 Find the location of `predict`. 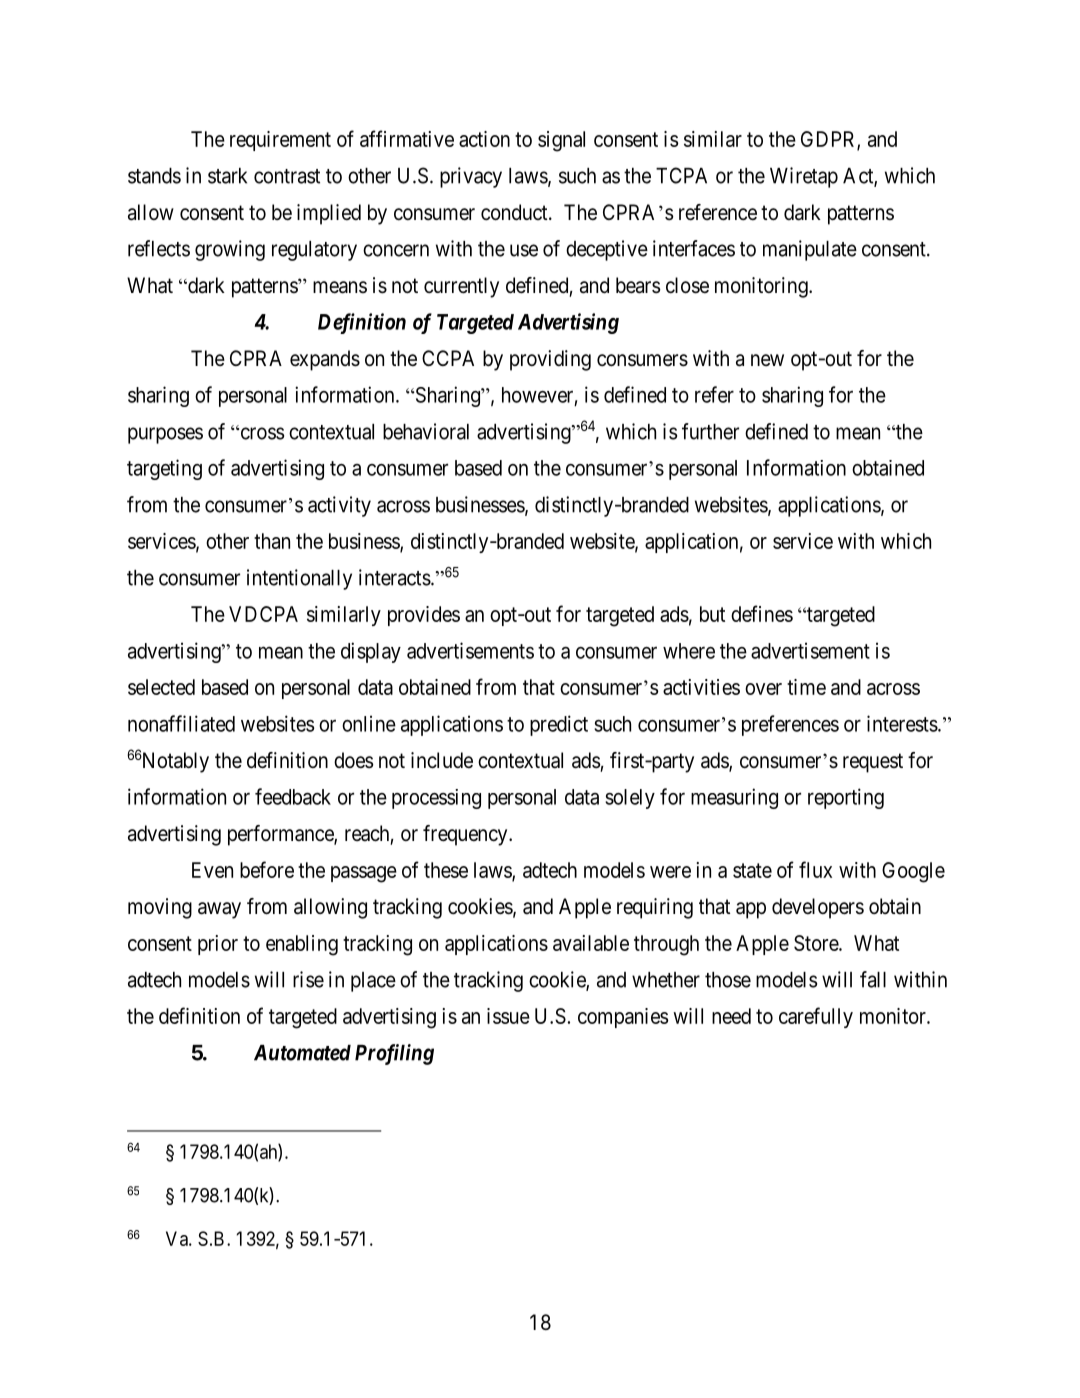

predict is located at coordinates (559, 725).
